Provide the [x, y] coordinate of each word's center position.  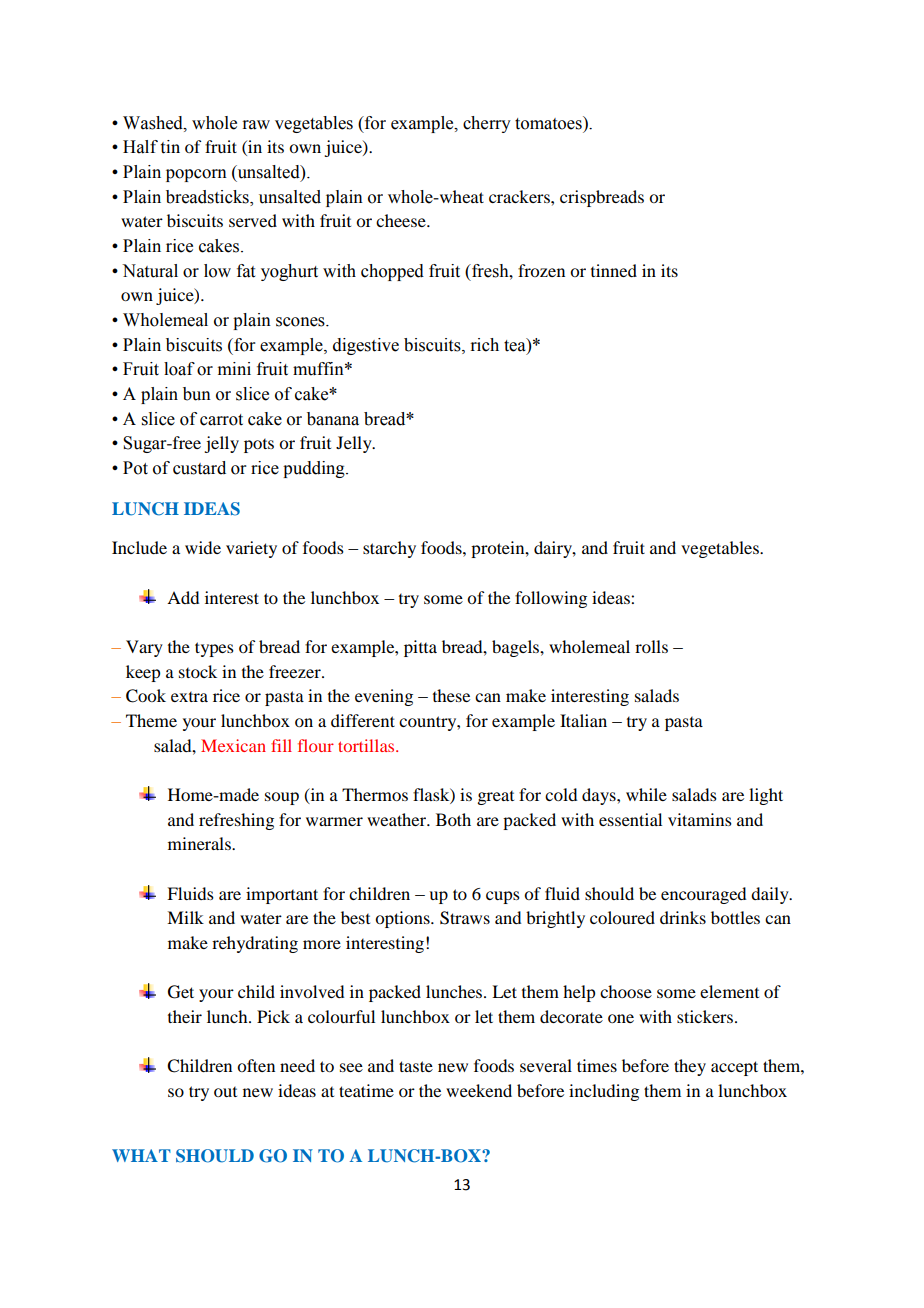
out [225, 1092]
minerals [200, 843]
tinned [614, 270]
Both [453, 819]
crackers [520, 196]
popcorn [196, 175]
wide [203, 547]
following [551, 599]
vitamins [700, 819]
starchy [389, 549]
